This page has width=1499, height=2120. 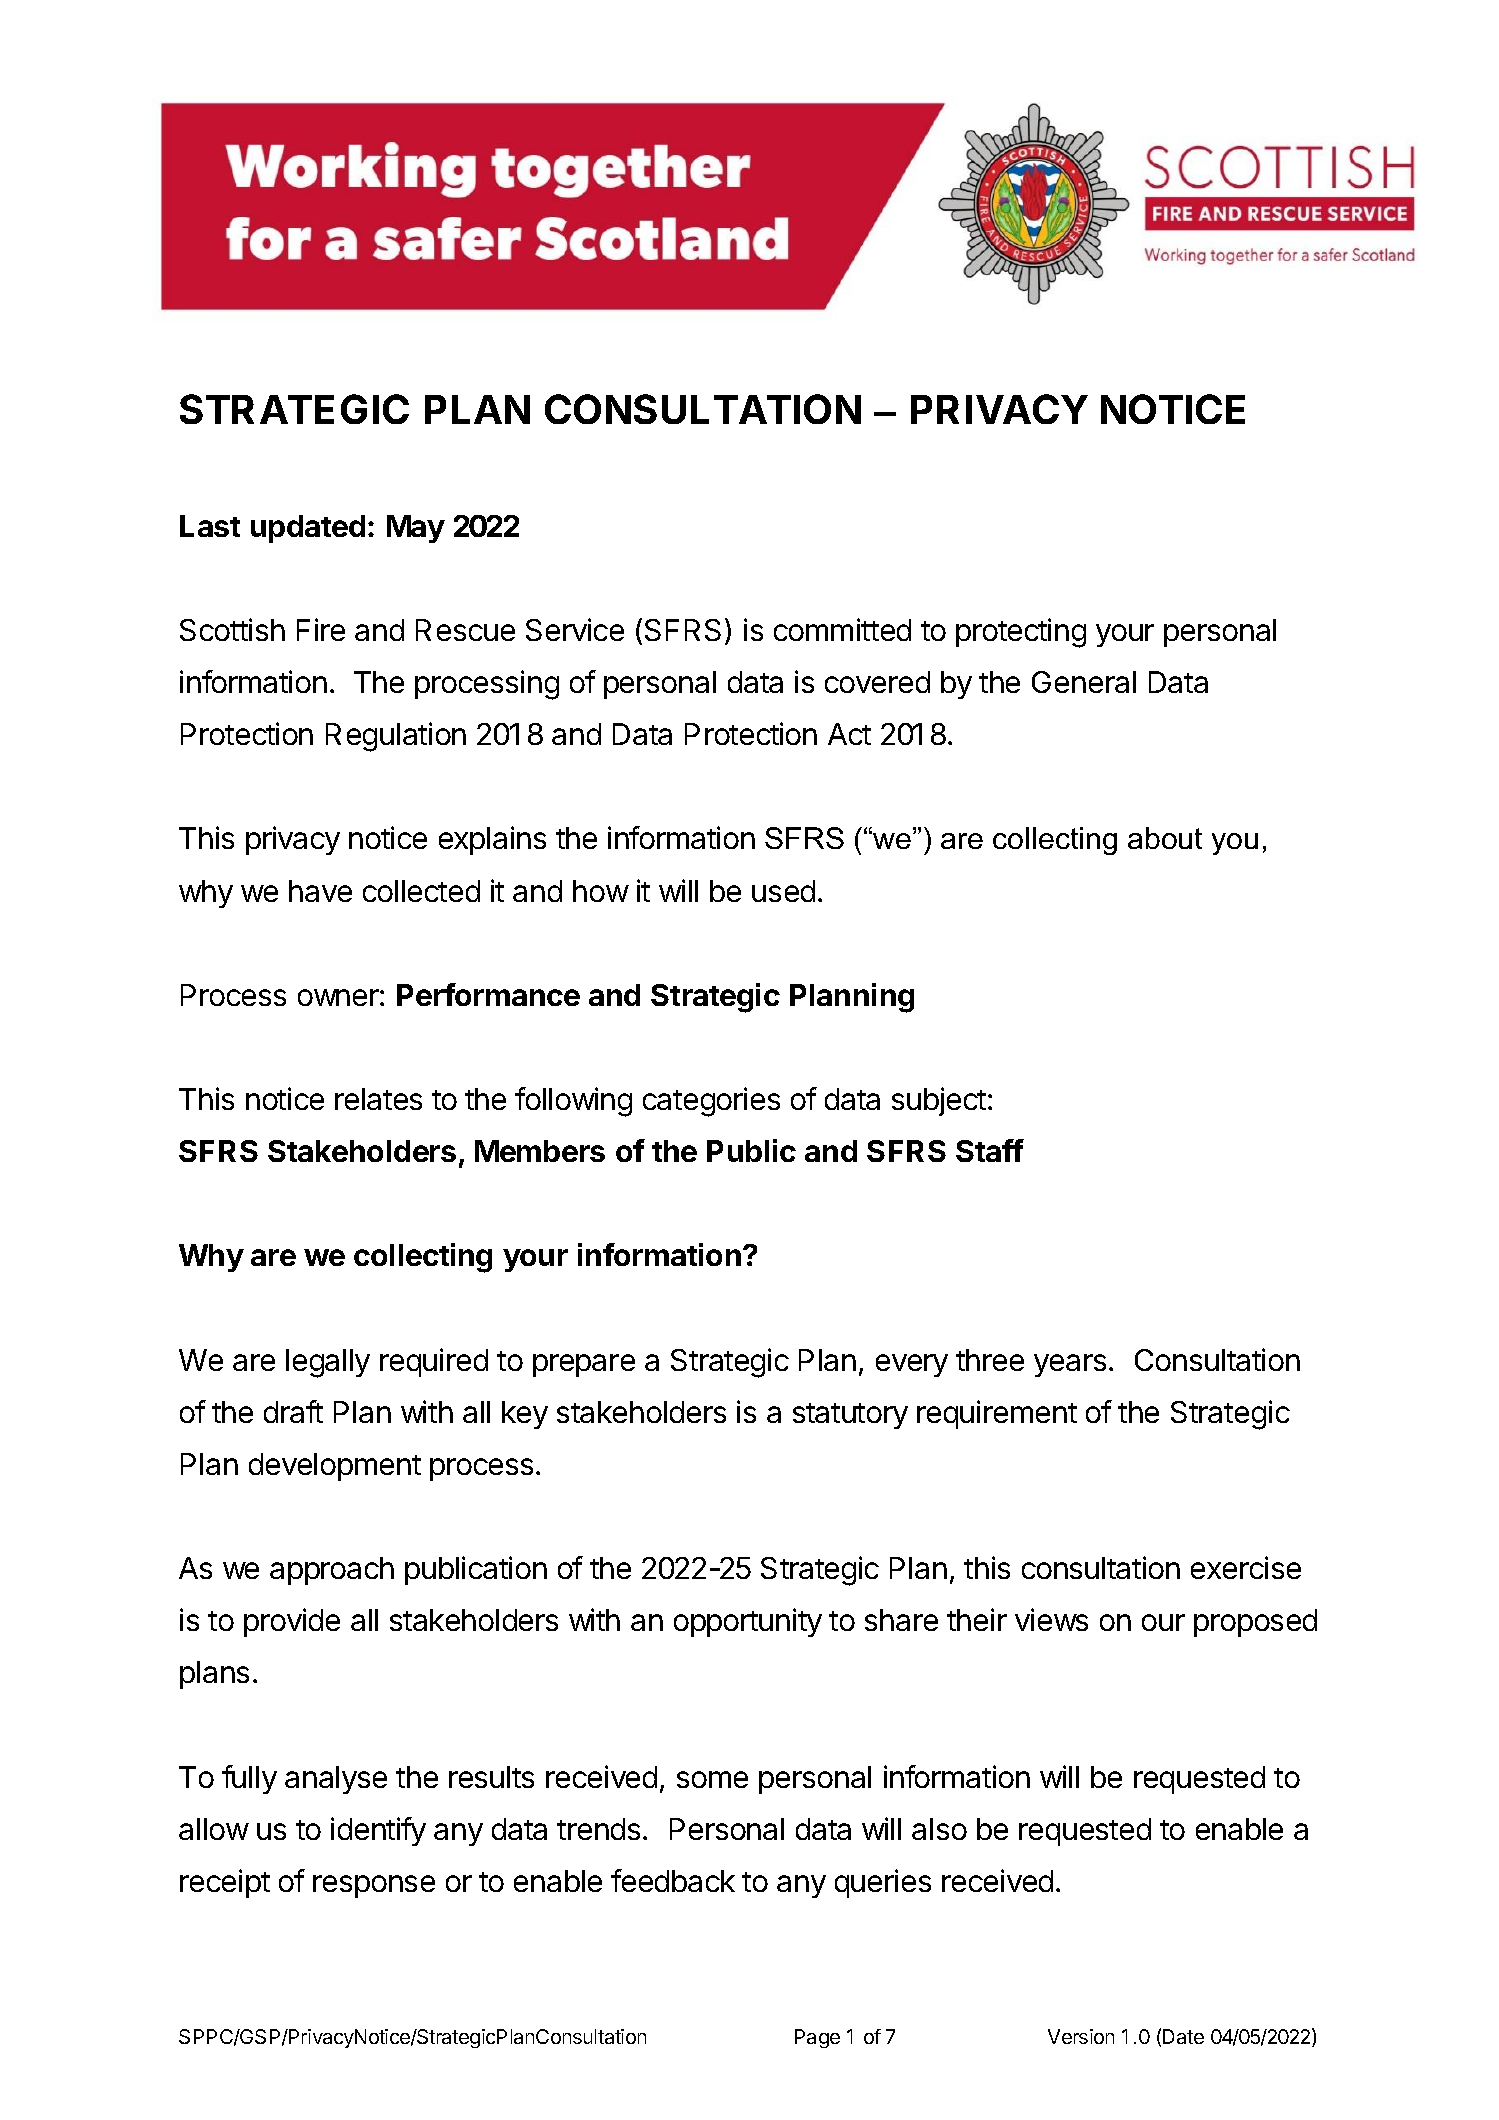 I want to click on statutory, so click(x=850, y=1416).
